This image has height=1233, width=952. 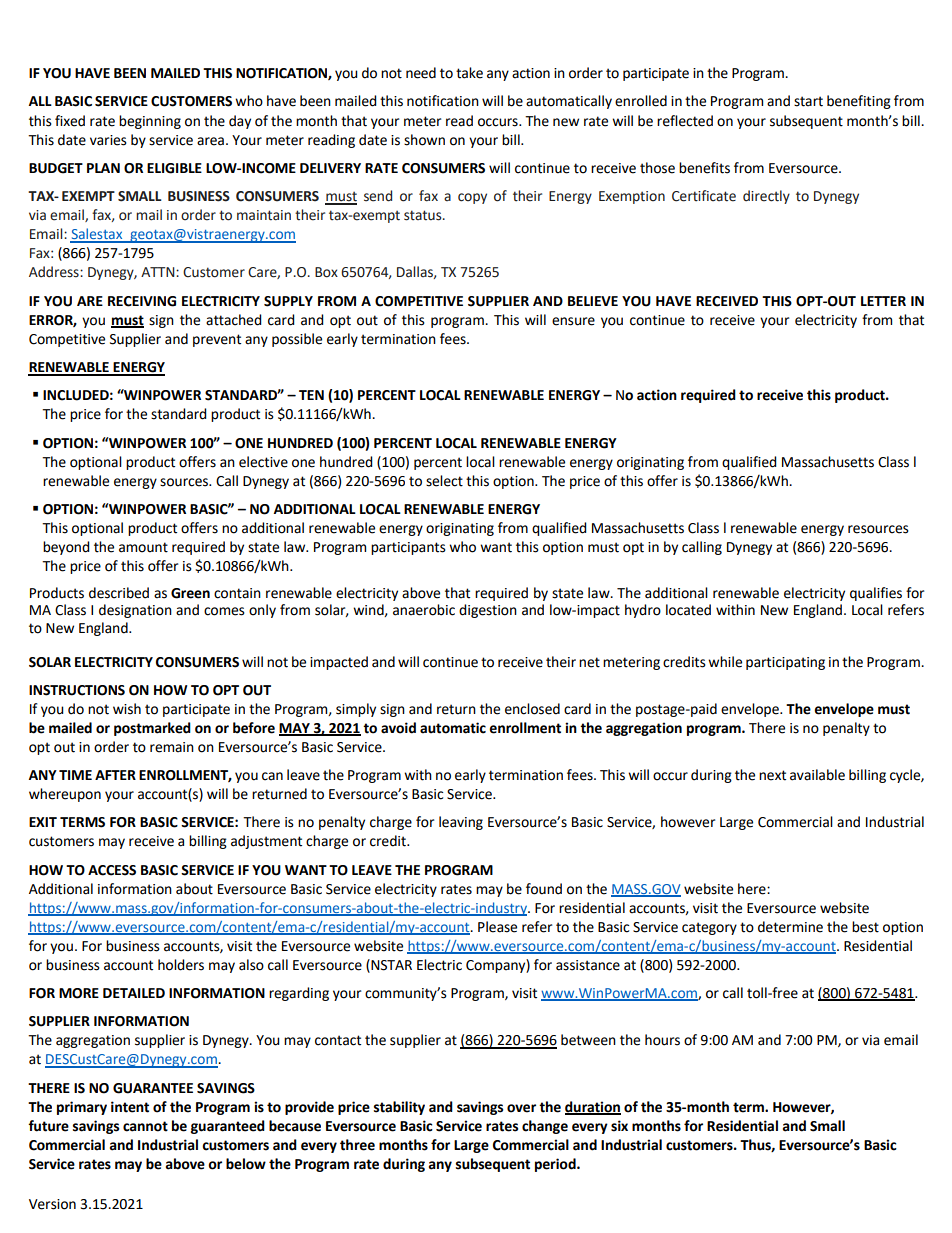 I want to click on next, so click(x=772, y=775).
